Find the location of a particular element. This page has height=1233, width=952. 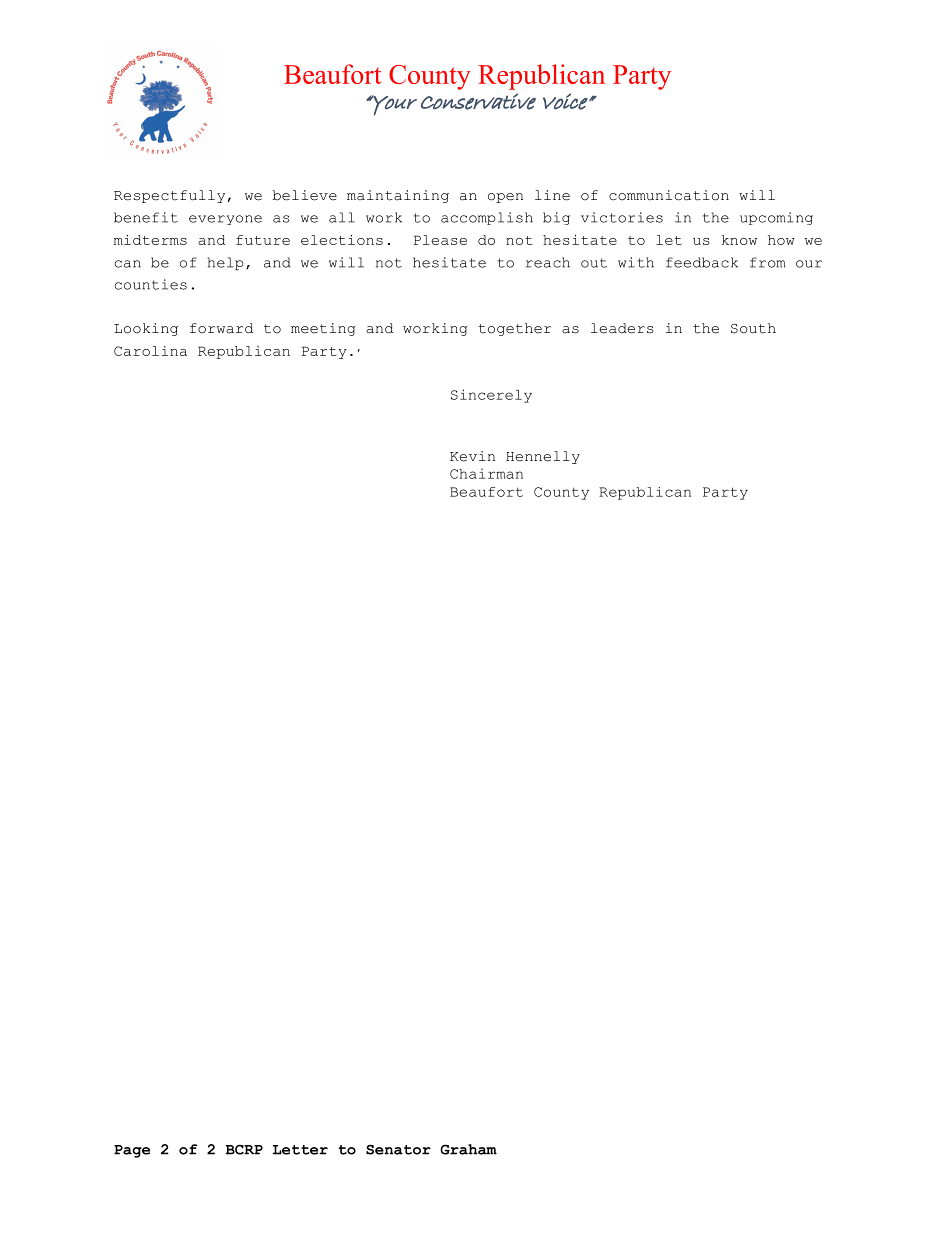

Kevin is located at coordinates (472, 456).
